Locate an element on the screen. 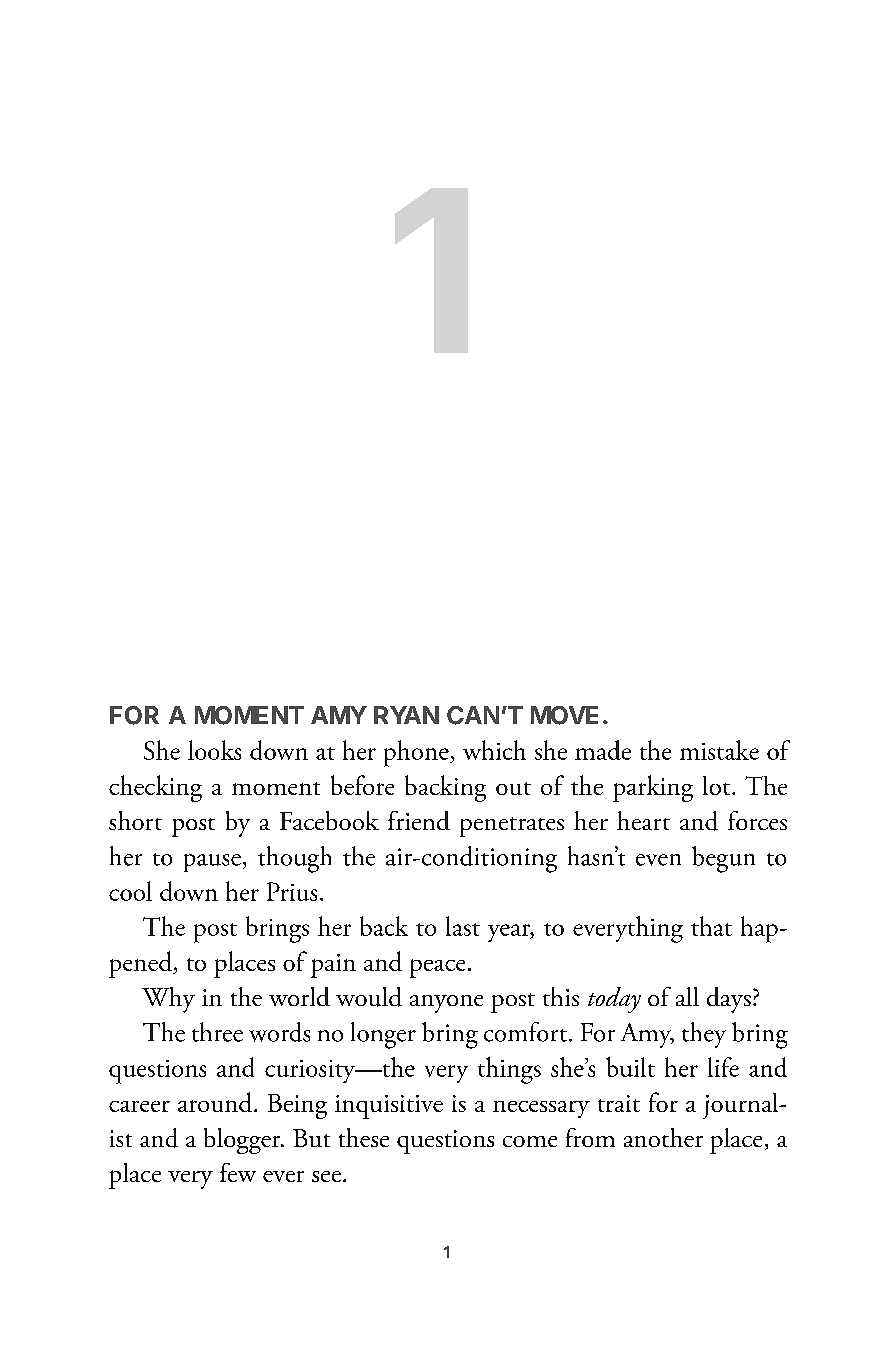  that is located at coordinates (711, 926).
